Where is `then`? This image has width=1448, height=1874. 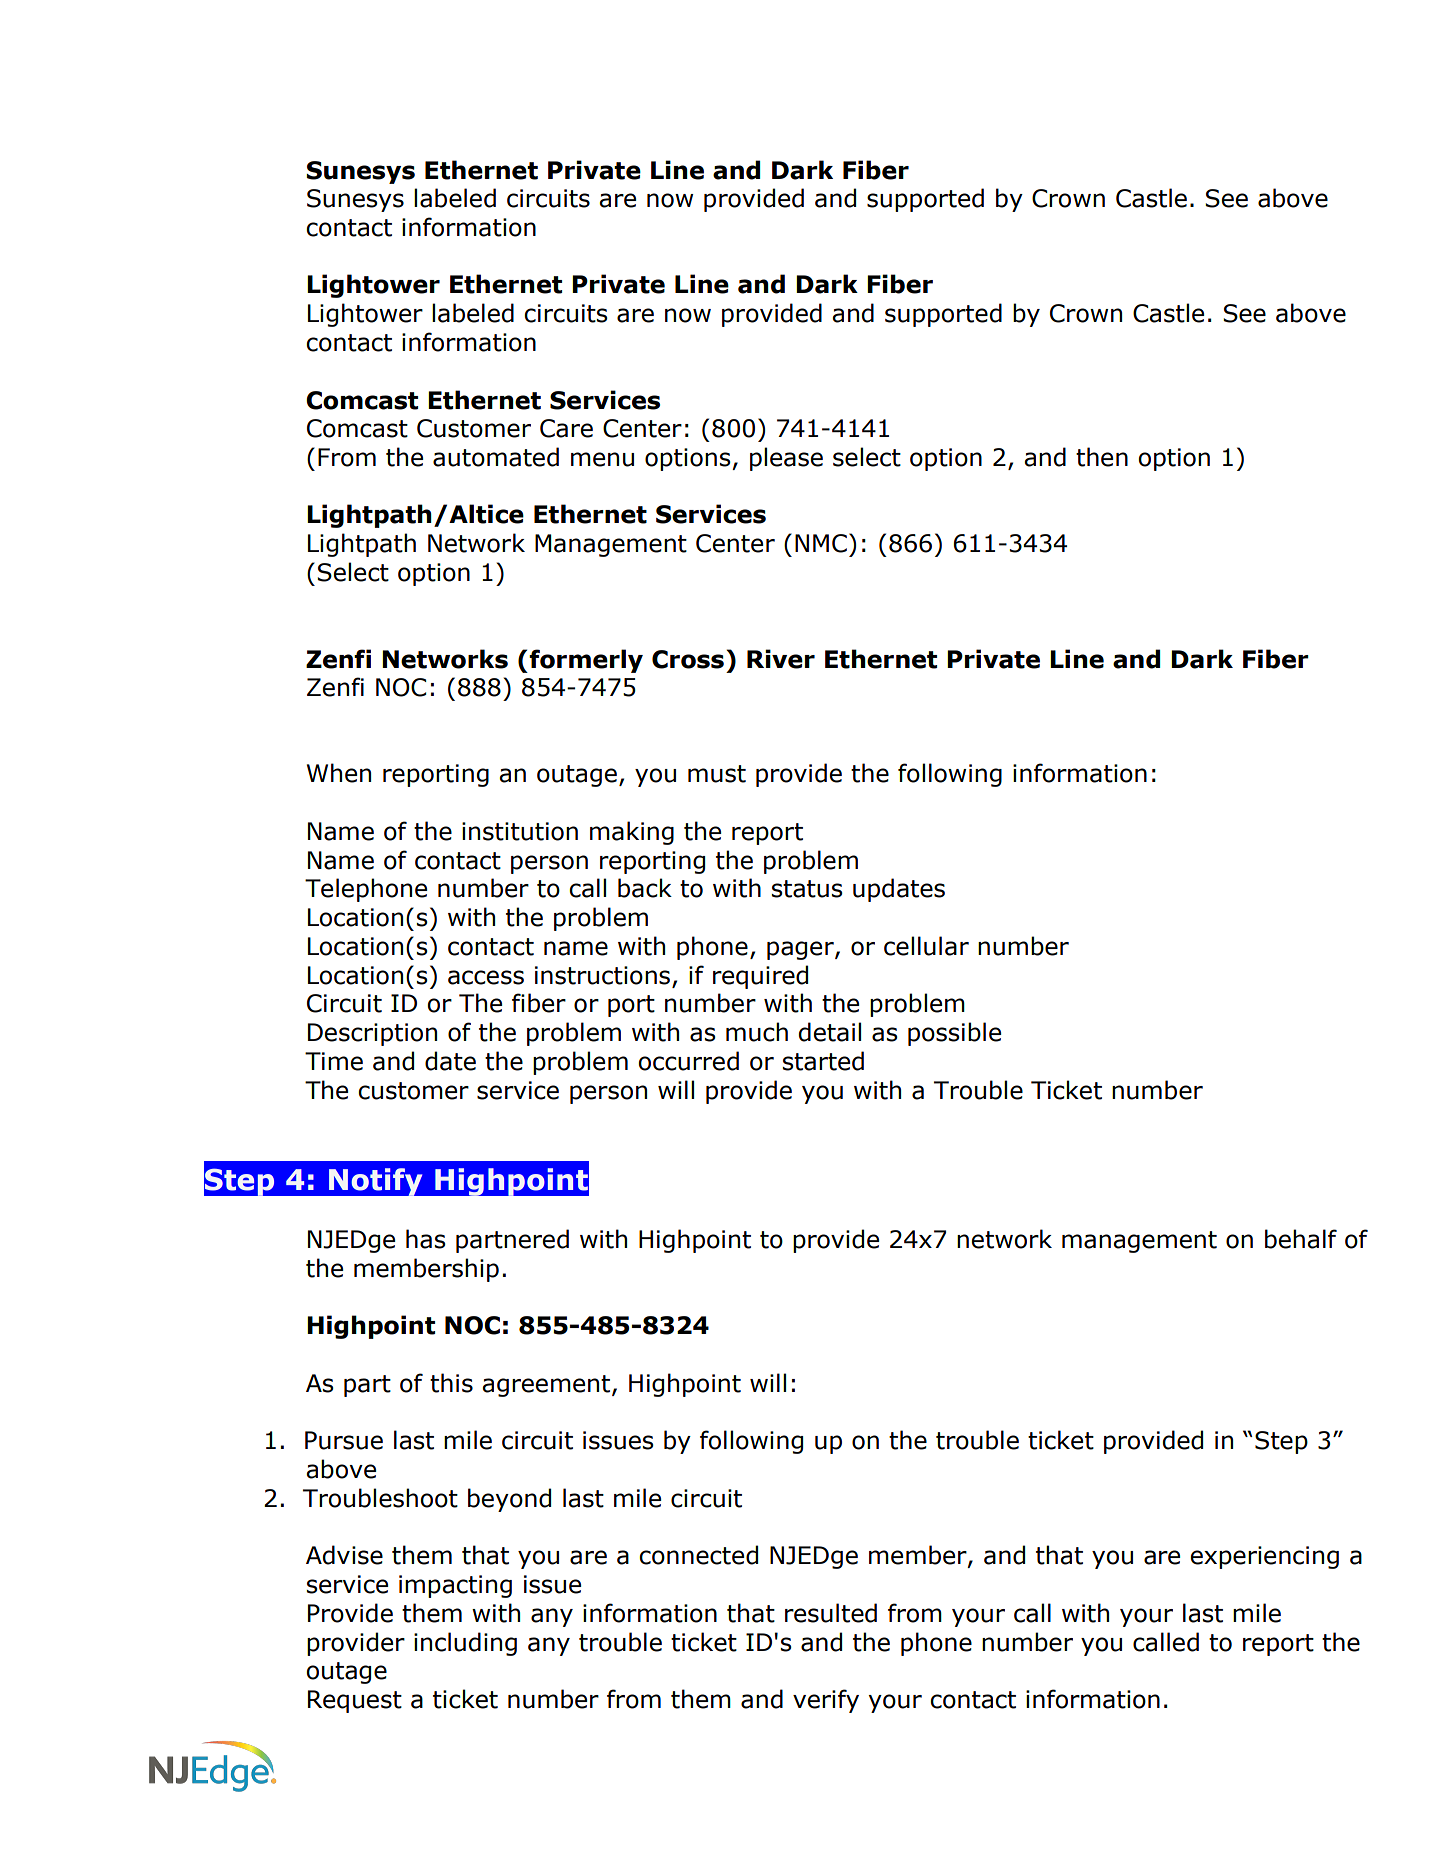
then is located at coordinates (1102, 457).
